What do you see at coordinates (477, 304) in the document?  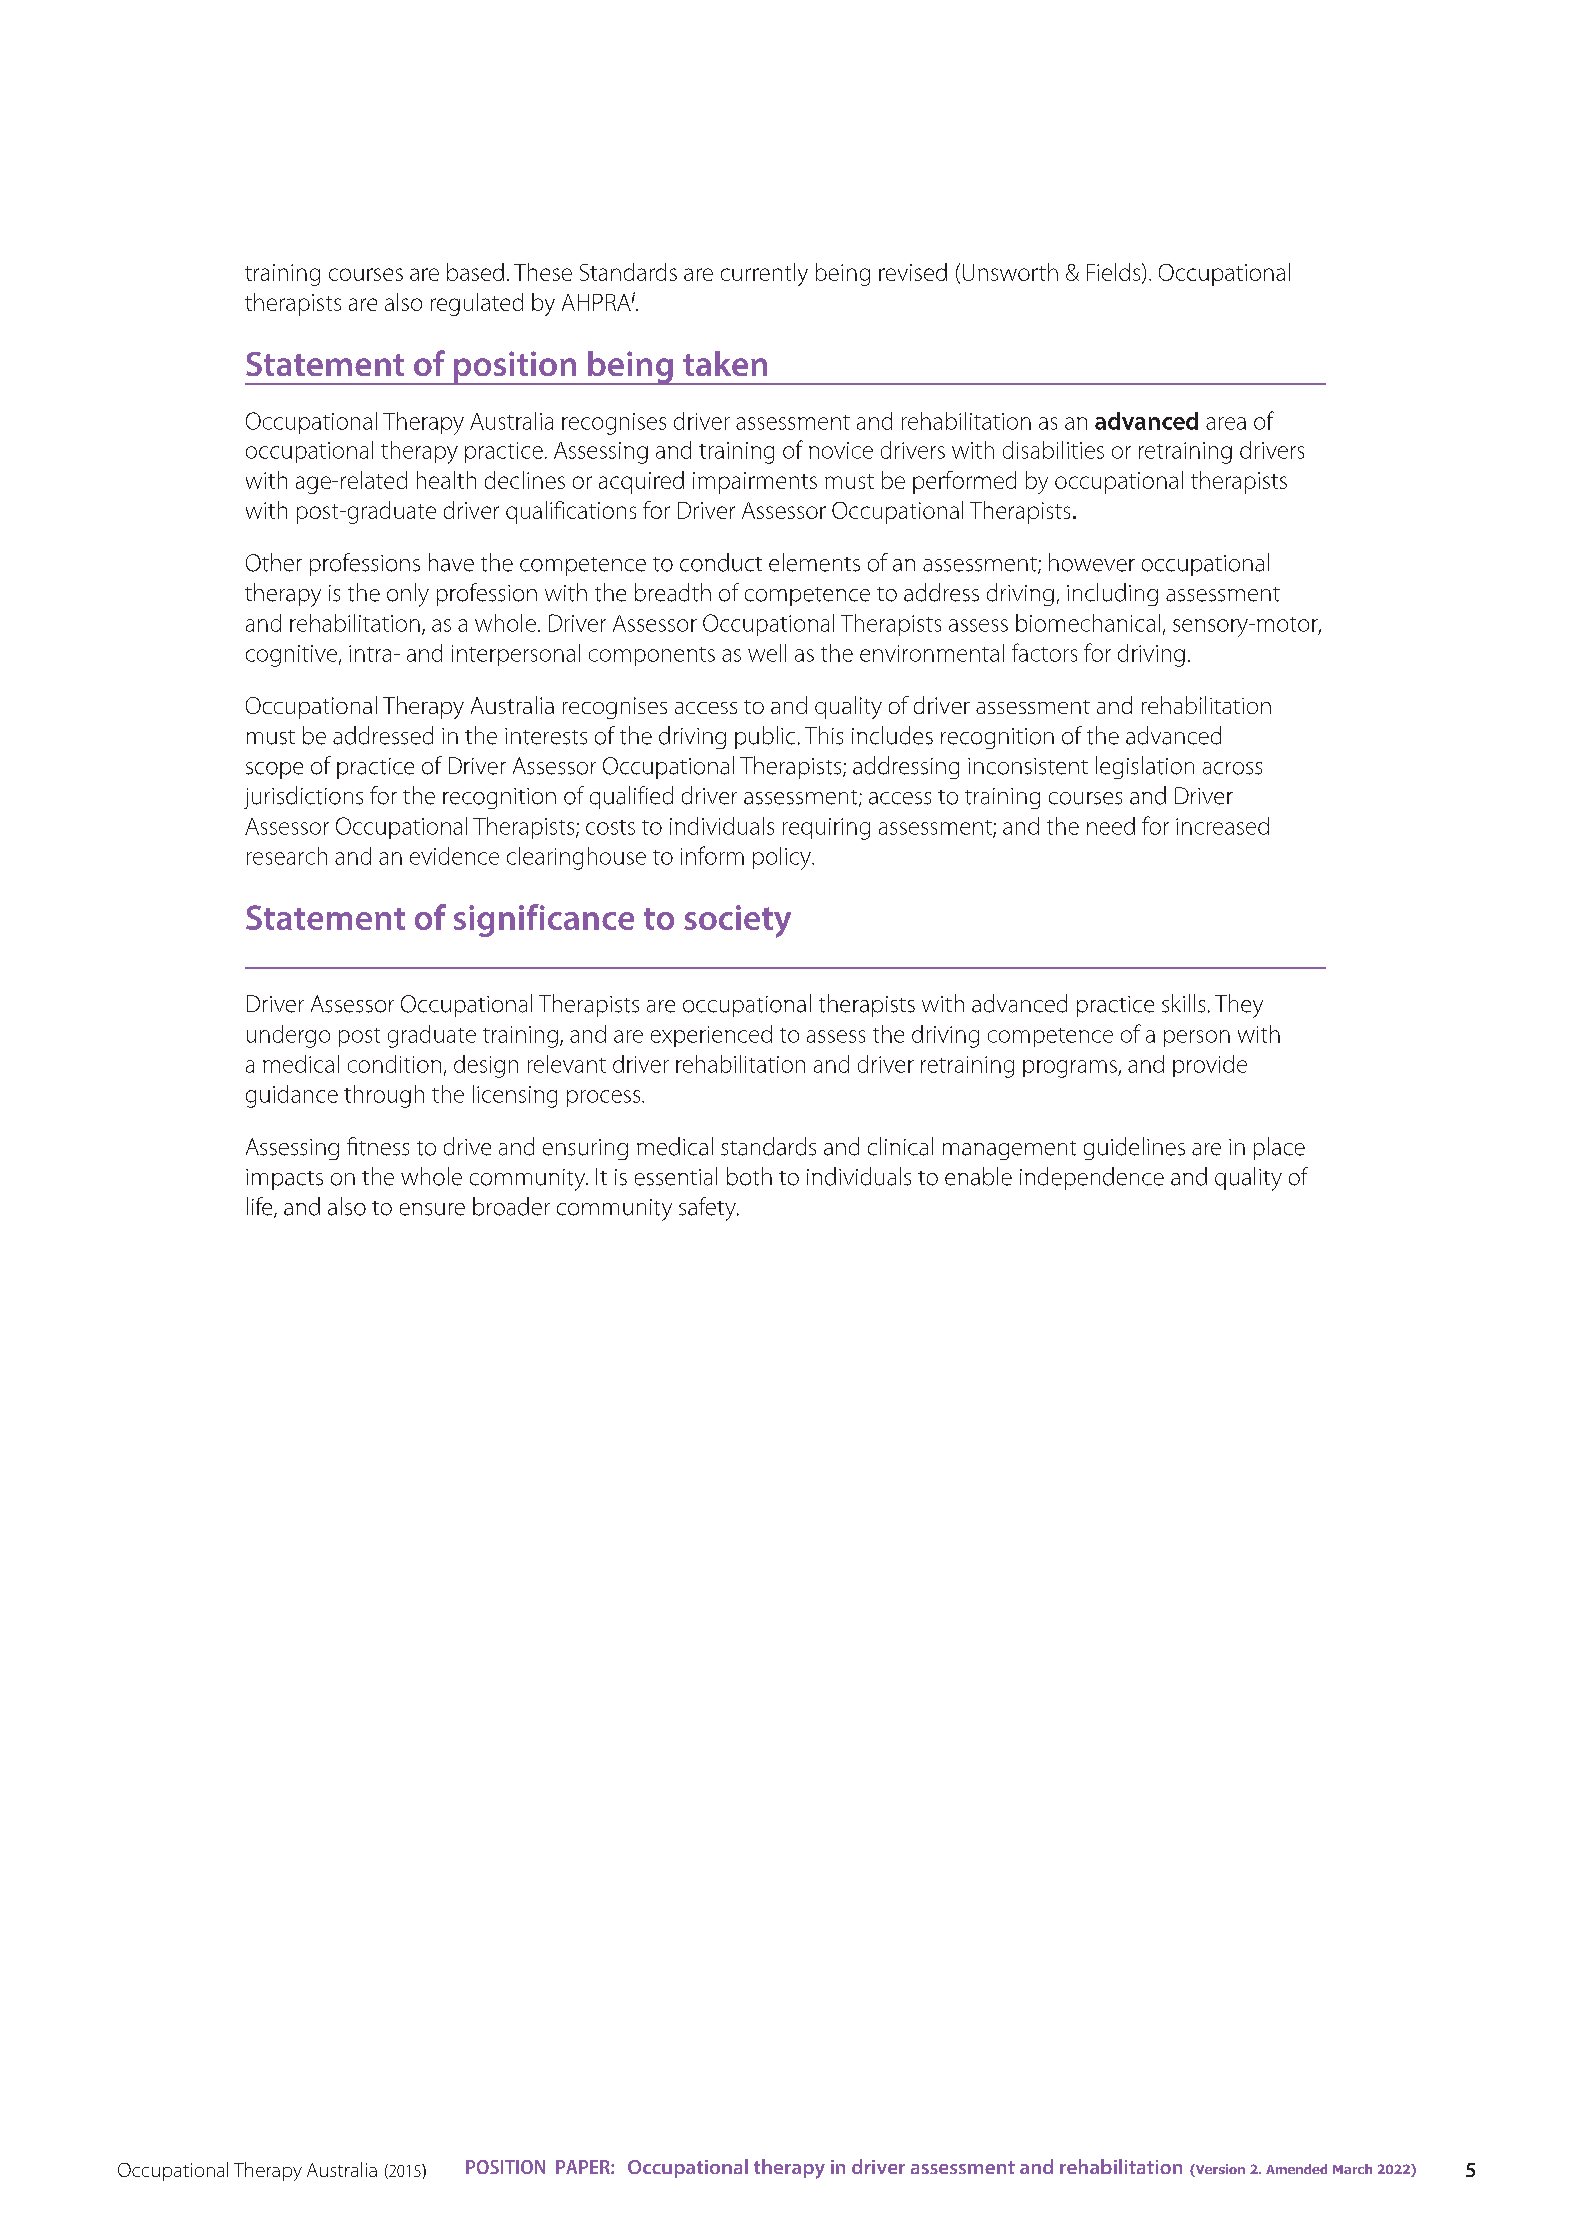 I see `regulated` at bounding box center [477, 304].
